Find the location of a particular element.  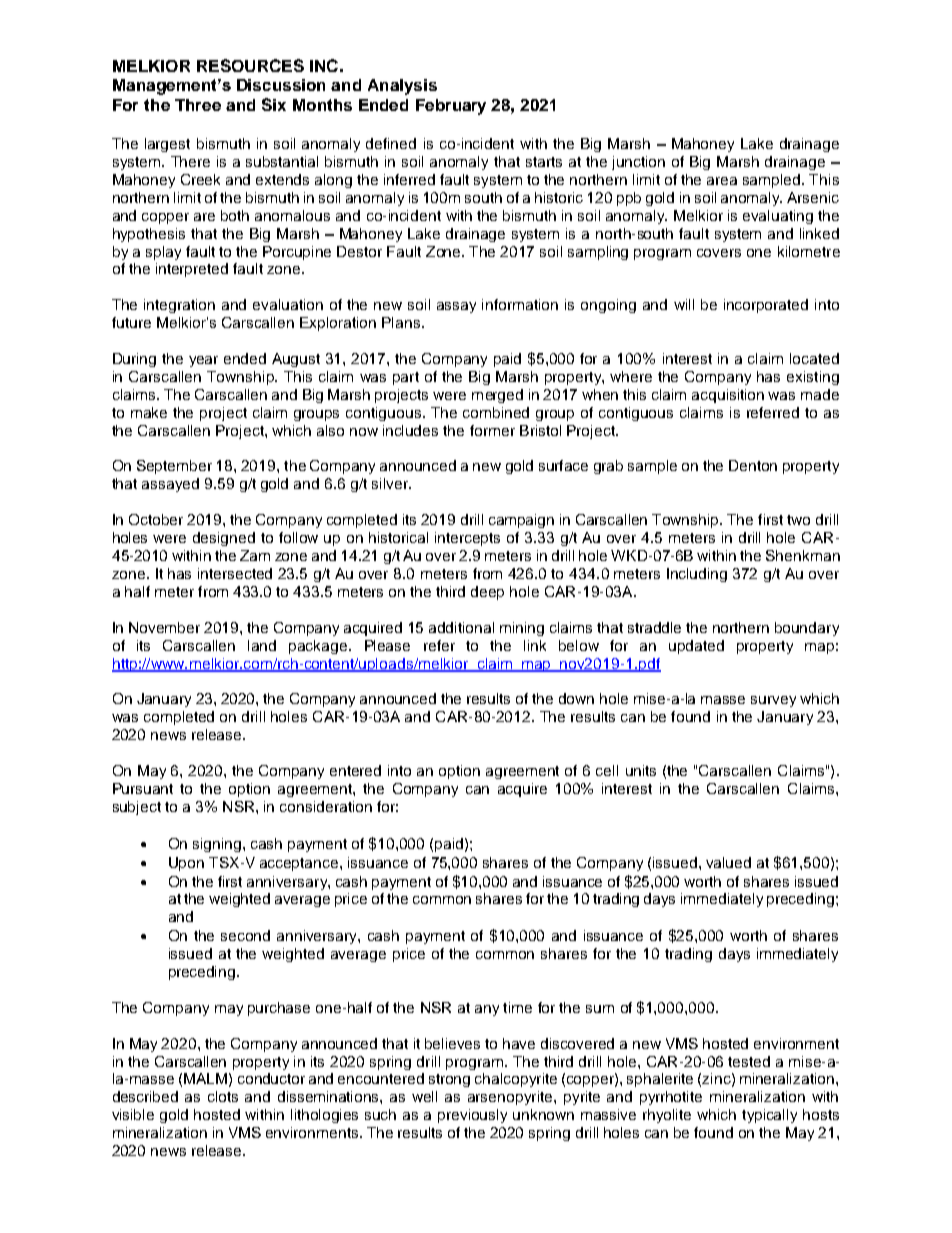

intersected is located at coordinates (235, 573).
